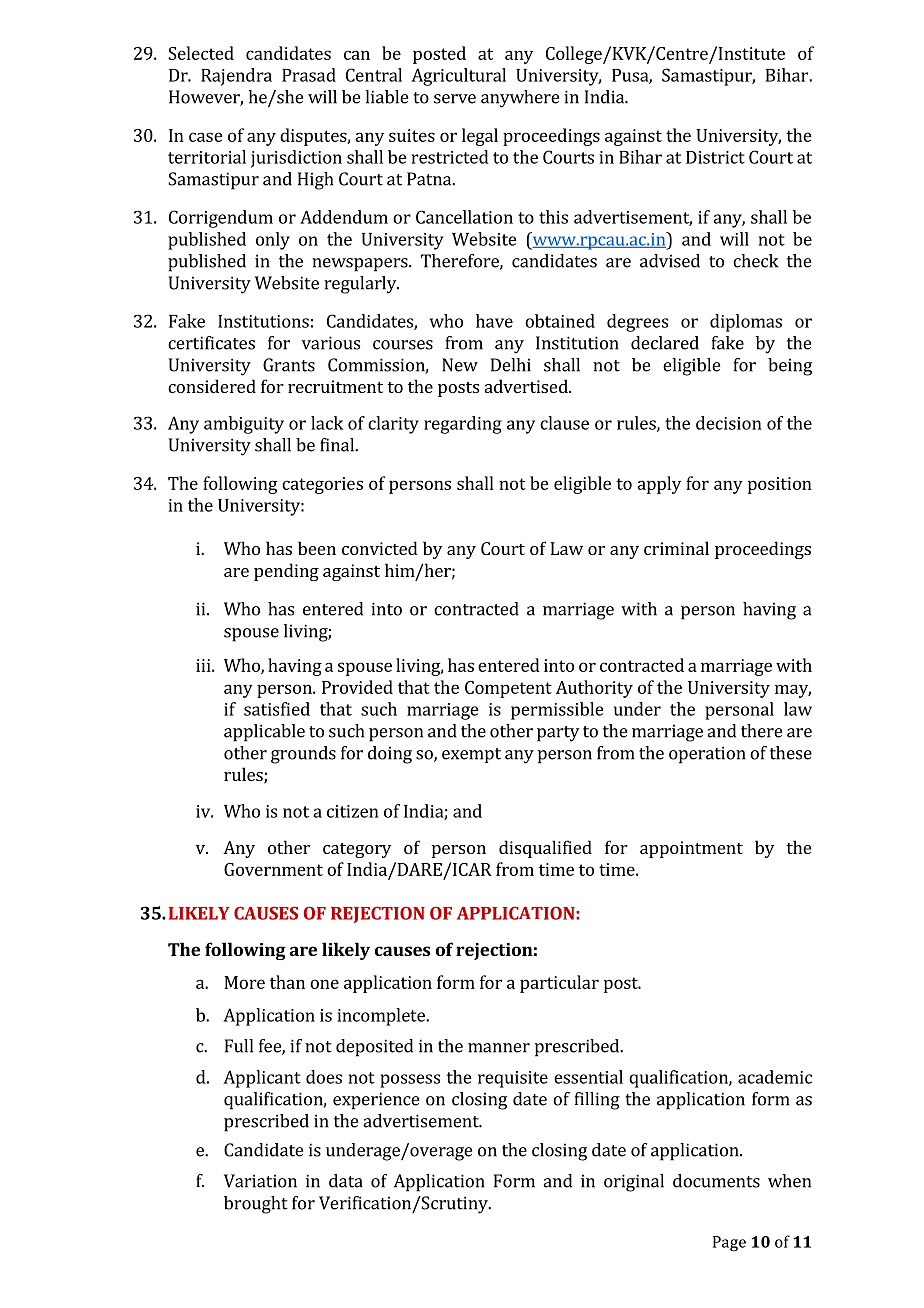 This screenshot has height=1308, width=924. What do you see at coordinates (256, 1205) in the screenshot?
I see `brought` at bounding box center [256, 1205].
